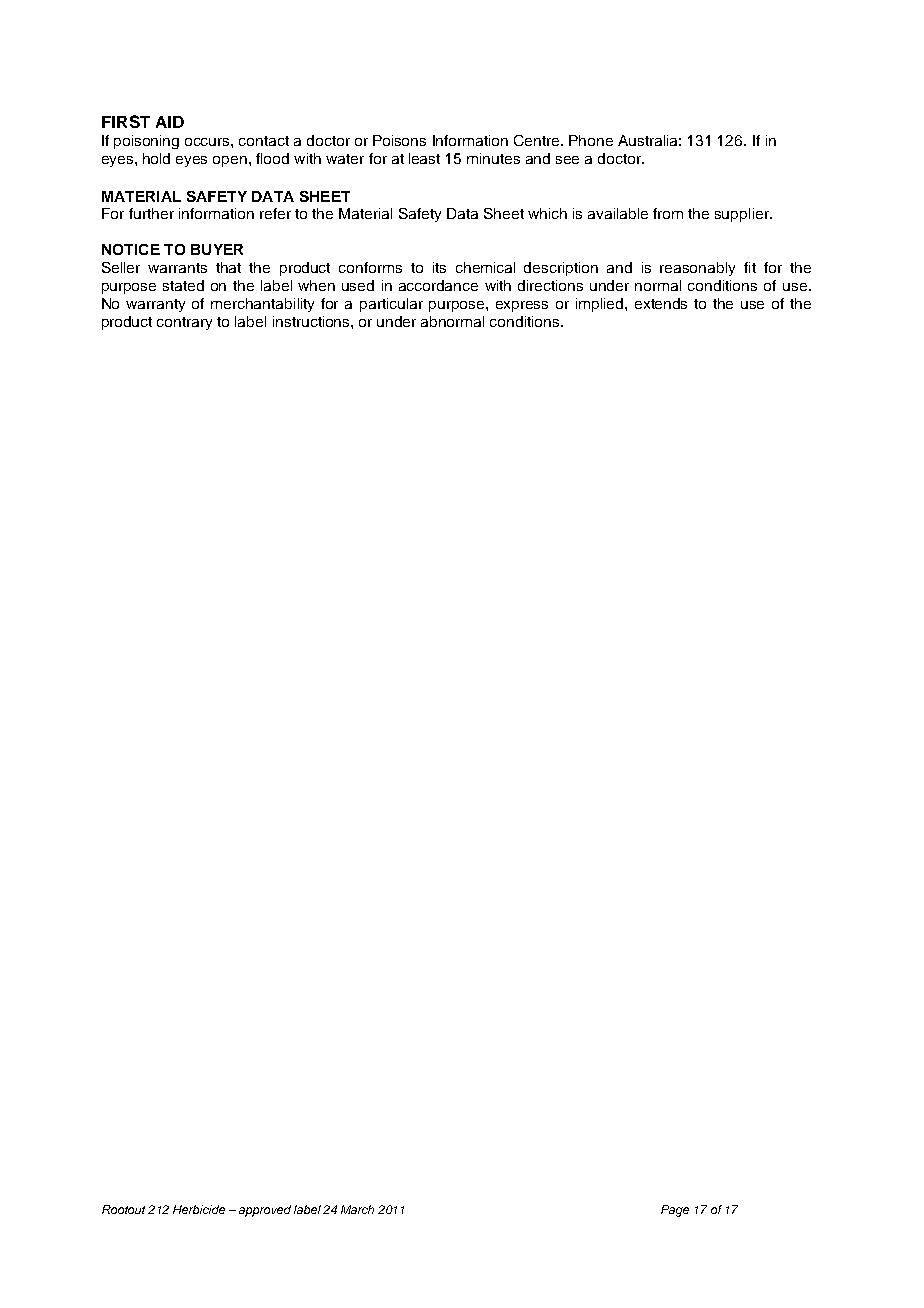  What do you see at coordinates (424, 158) in the screenshot?
I see `least` at bounding box center [424, 158].
